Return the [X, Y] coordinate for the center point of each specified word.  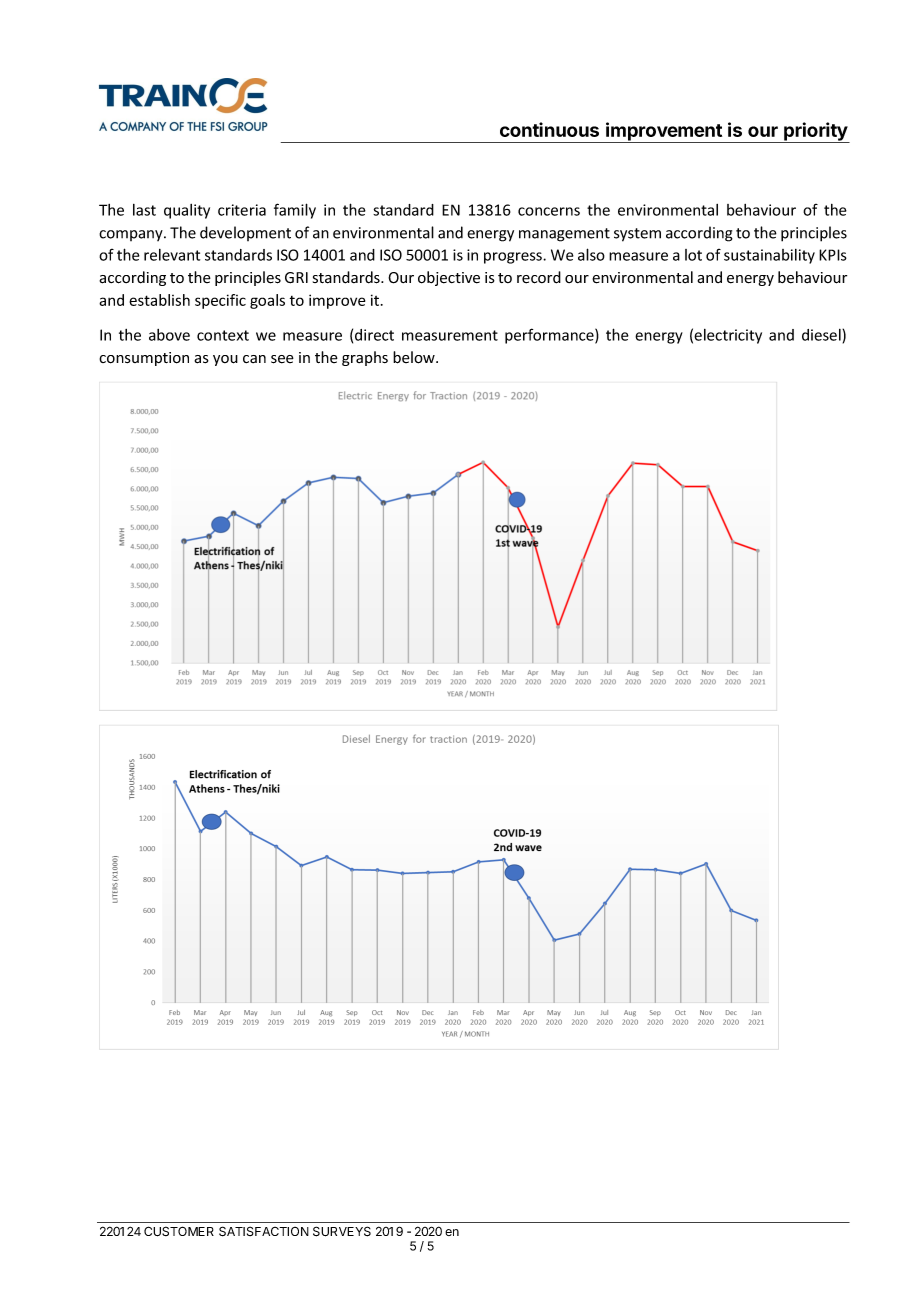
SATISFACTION [264, 1231]
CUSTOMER [179, 1231]
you [225, 360]
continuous [549, 129]
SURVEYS [342, 1231]
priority [815, 132]
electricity [728, 336]
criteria [242, 210]
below [415, 357]
